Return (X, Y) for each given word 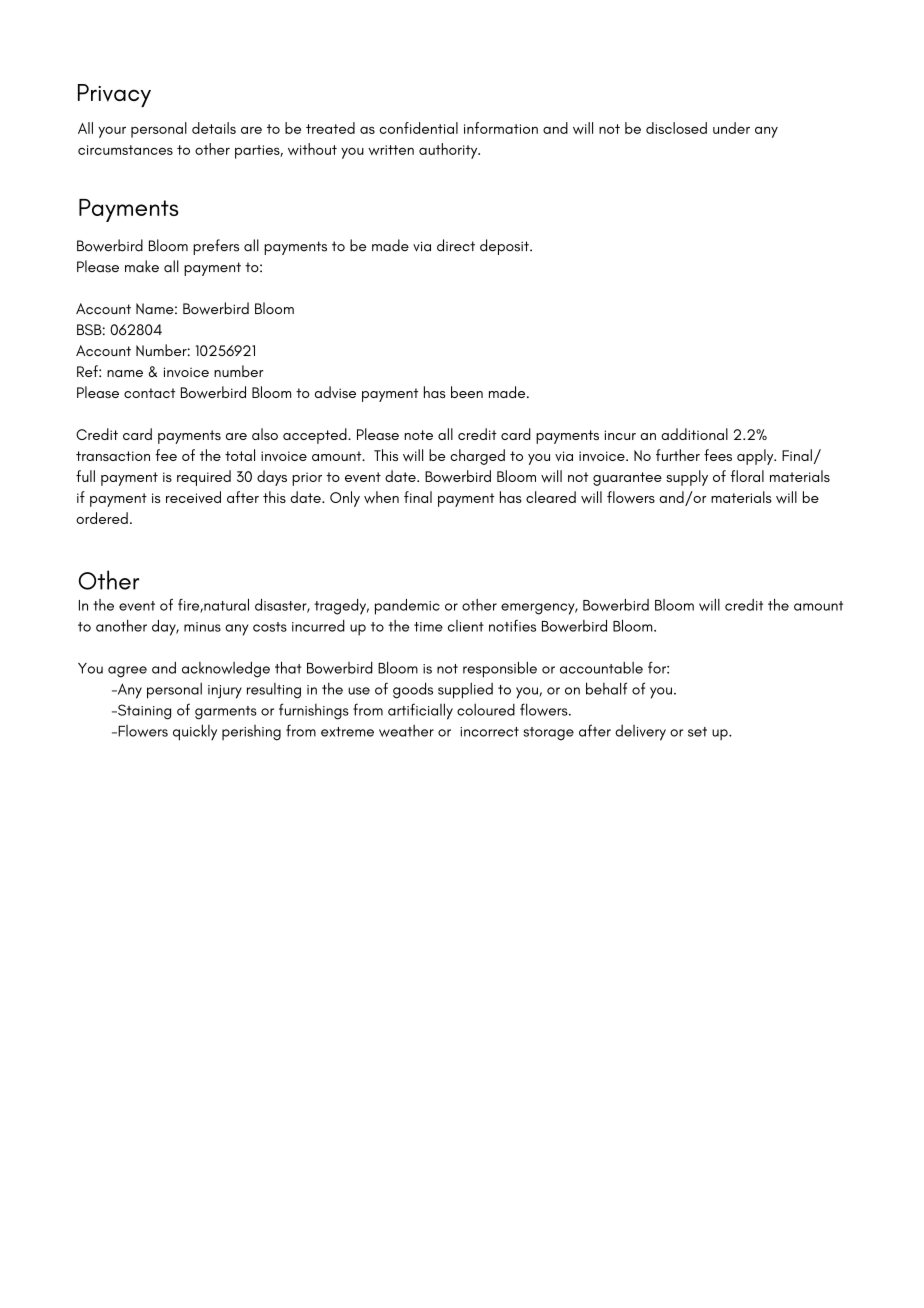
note (418, 435)
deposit (505, 247)
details (214, 128)
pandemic (407, 607)
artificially (420, 711)
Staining (143, 712)
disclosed (676, 128)
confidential (418, 128)
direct (456, 245)
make (142, 266)
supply (687, 478)
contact (149, 393)
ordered (102, 518)
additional (694, 434)
